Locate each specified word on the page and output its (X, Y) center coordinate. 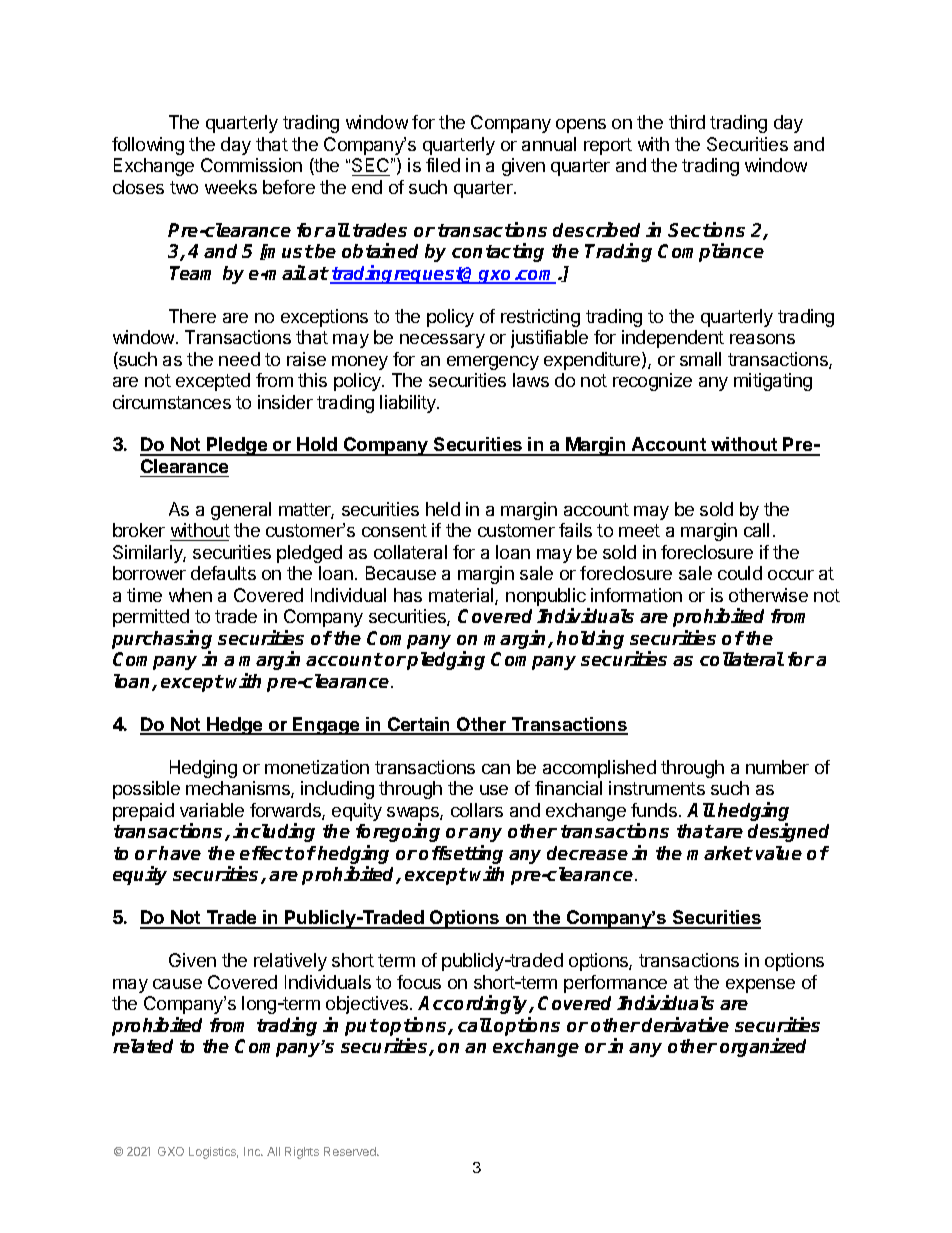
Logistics (213, 1153)
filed (443, 165)
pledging (446, 660)
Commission (251, 165)
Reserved (351, 1151)
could (740, 573)
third (687, 122)
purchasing (162, 641)
